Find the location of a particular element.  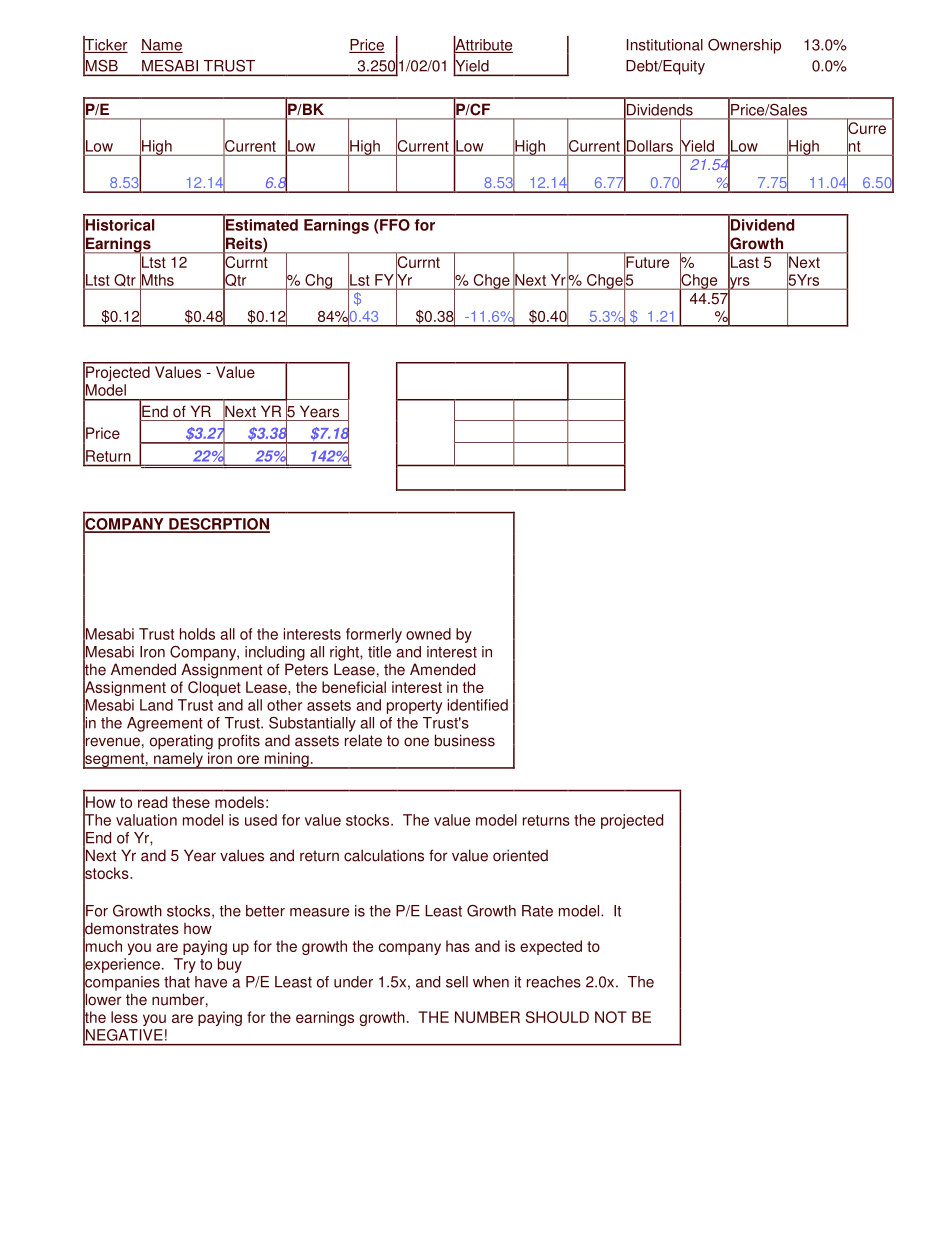

title is located at coordinates (379, 652).
